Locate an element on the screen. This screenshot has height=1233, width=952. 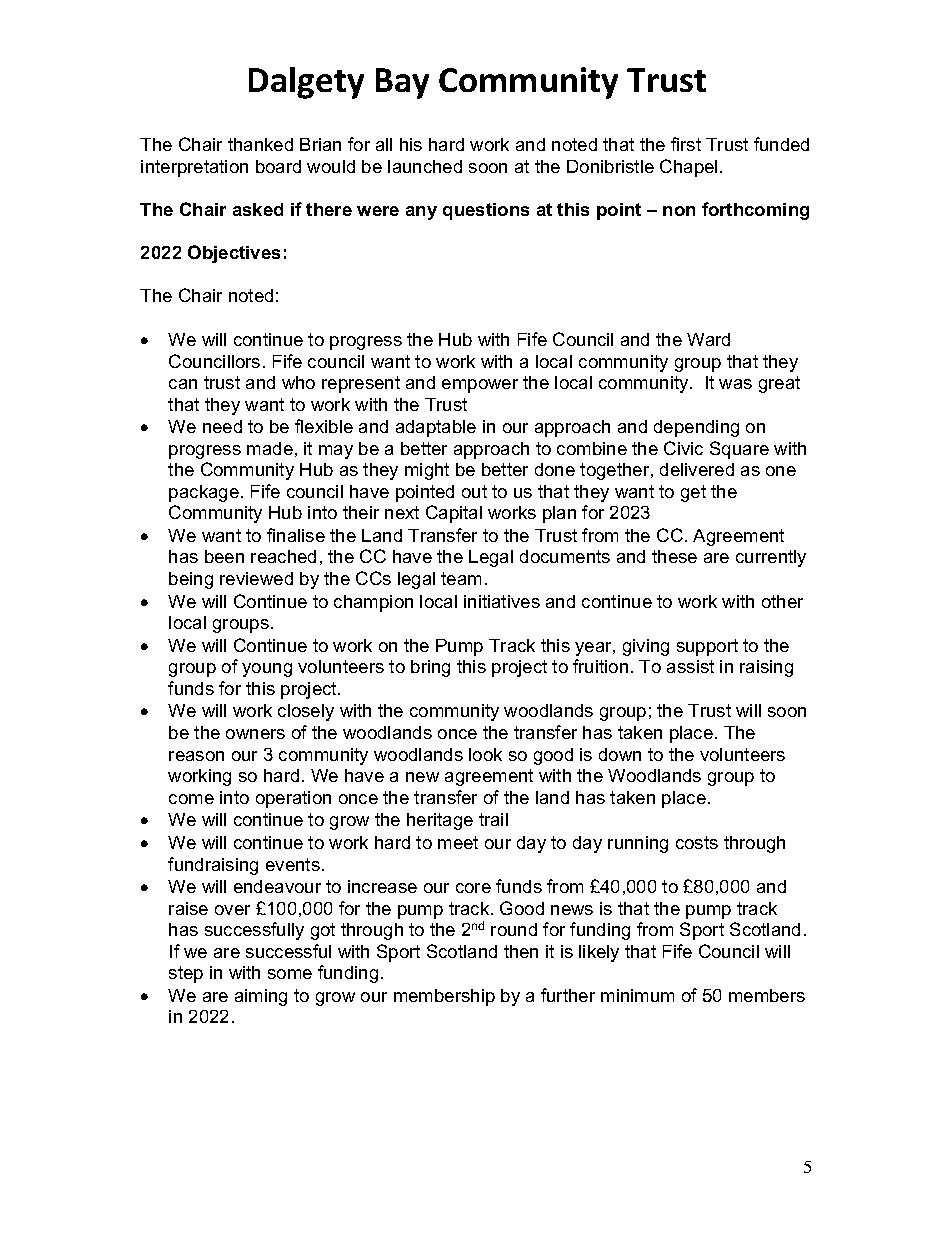
some is located at coordinates (290, 974).
